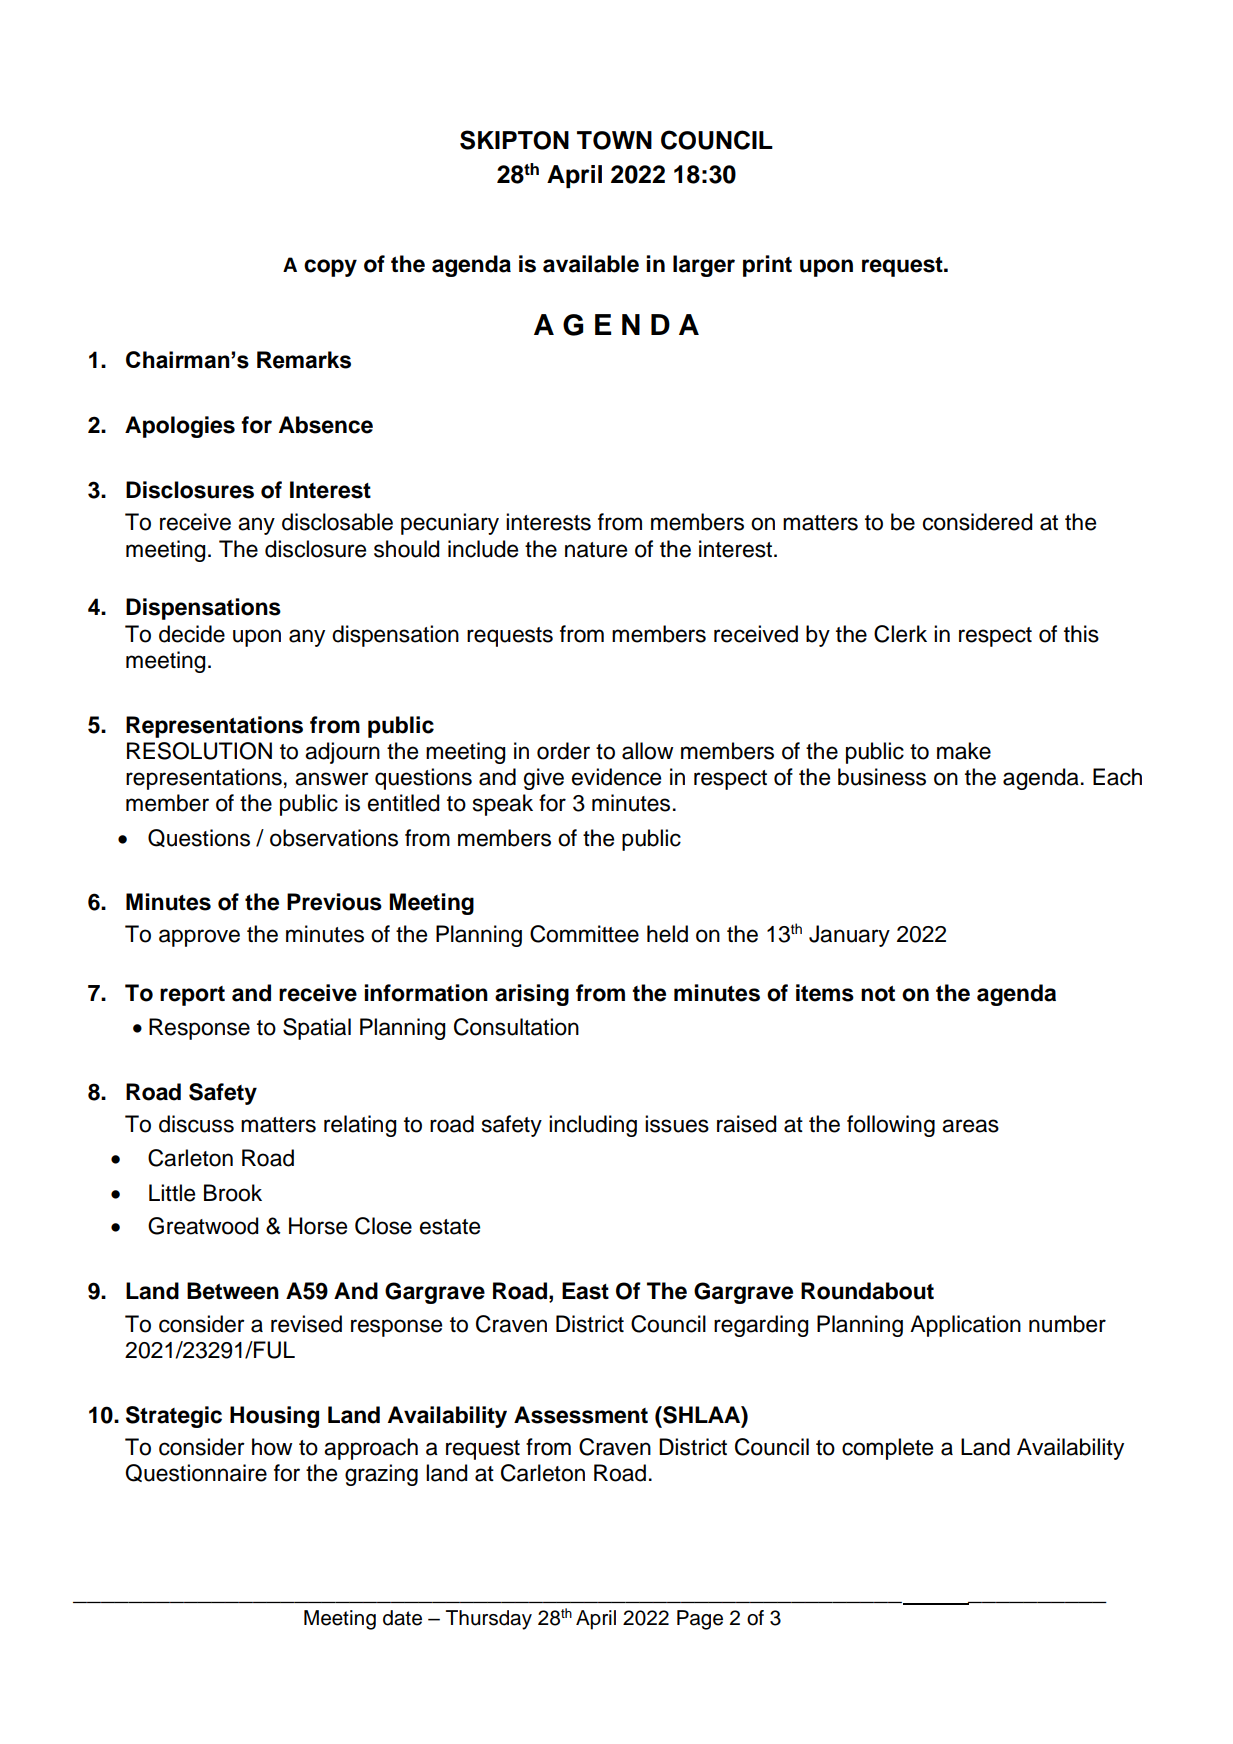 This screenshot has height=1744, width=1233. What do you see at coordinates (317, 1029) in the screenshot?
I see `Spatial` at bounding box center [317, 1029].
